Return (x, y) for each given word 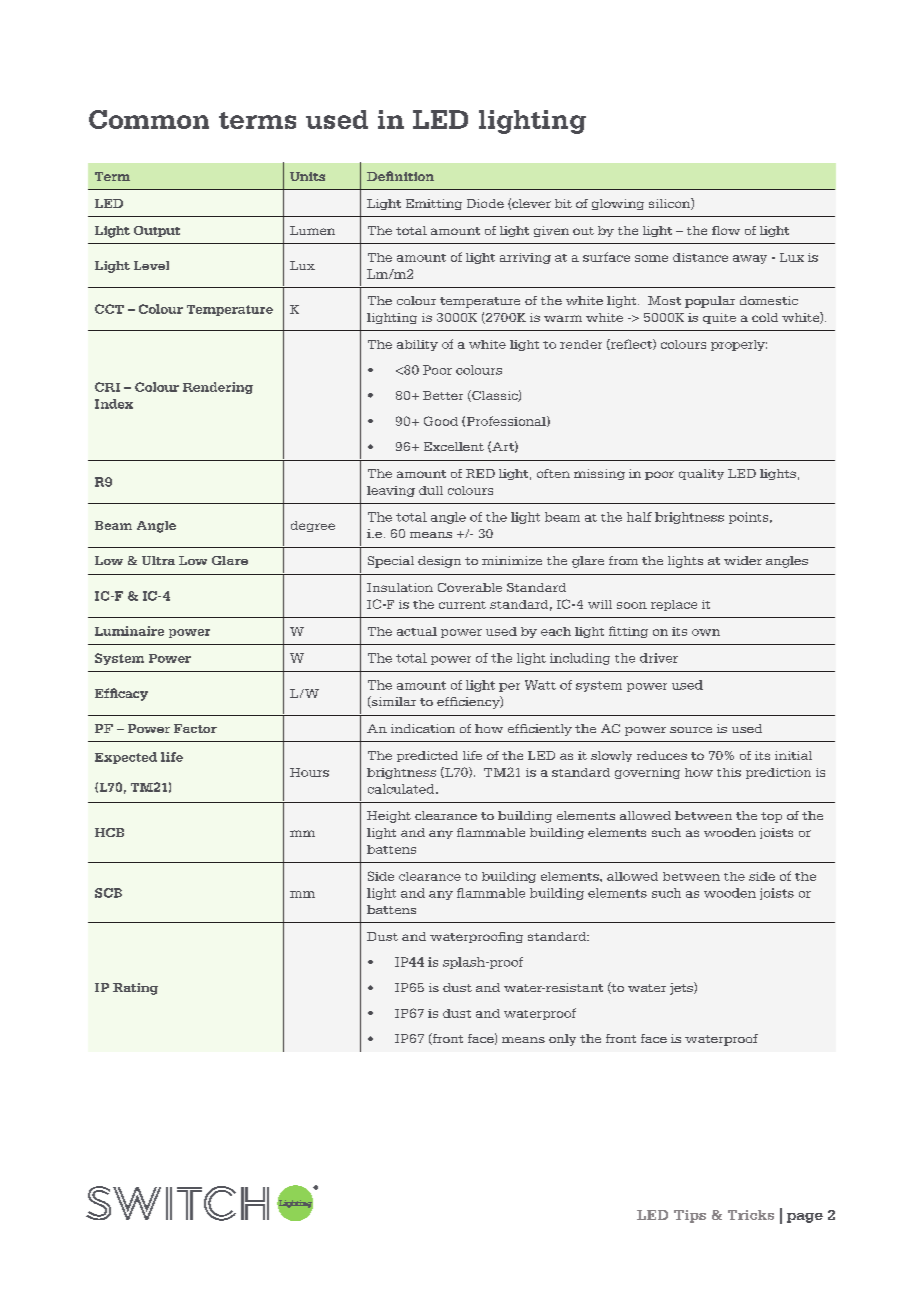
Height (389, 817)
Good (441, 421)
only (562, 1040)
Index (114, 404)
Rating (135, 989)
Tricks (751, 1215)
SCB (108, 893)
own (706, 632)
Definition (400, 176)
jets (682, 988)
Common (149, 119)
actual (417, 631)
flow (726, 230)
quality (701, 474)
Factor (195, 728)
